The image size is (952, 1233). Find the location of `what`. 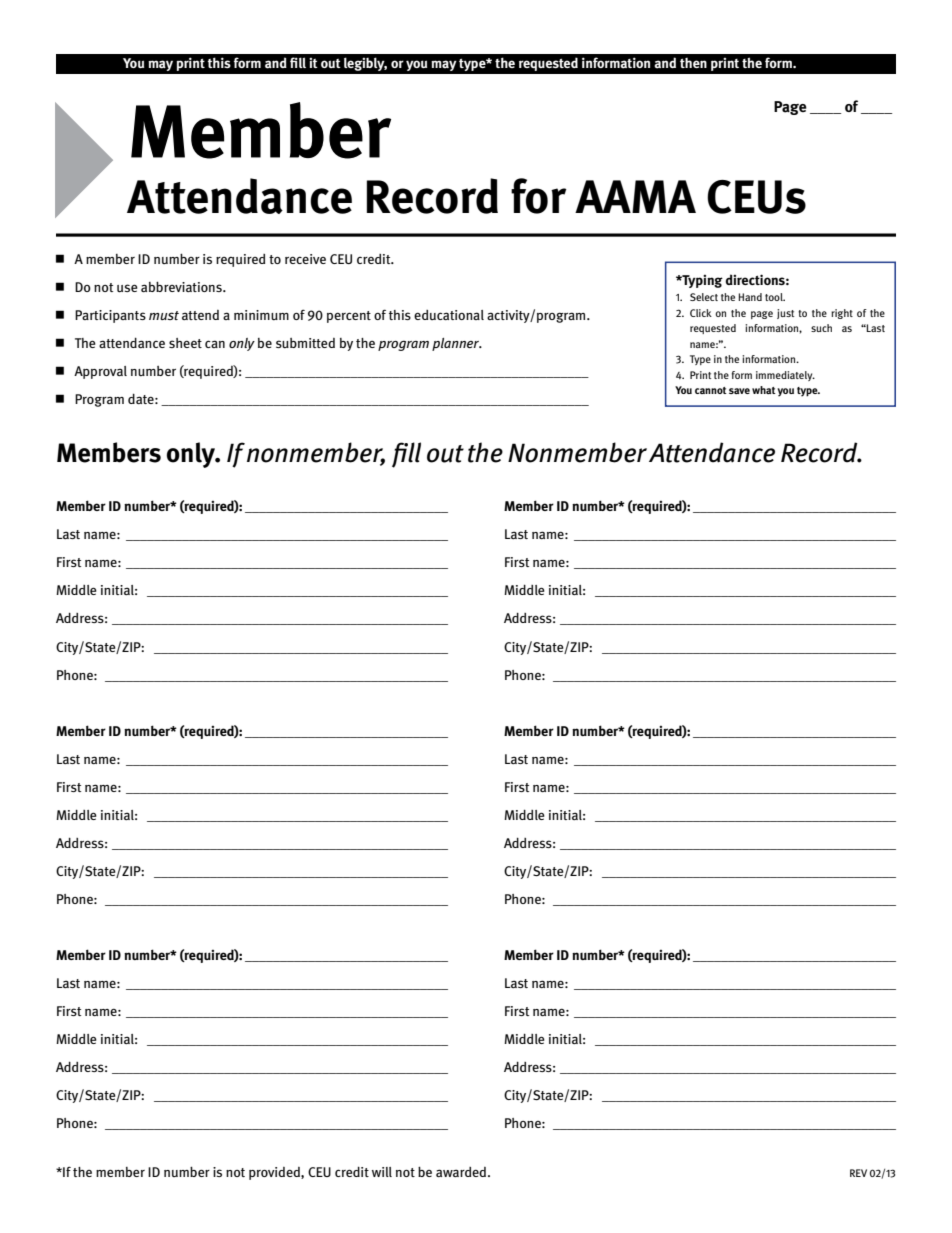

what is located at coordinates (764, 390).
